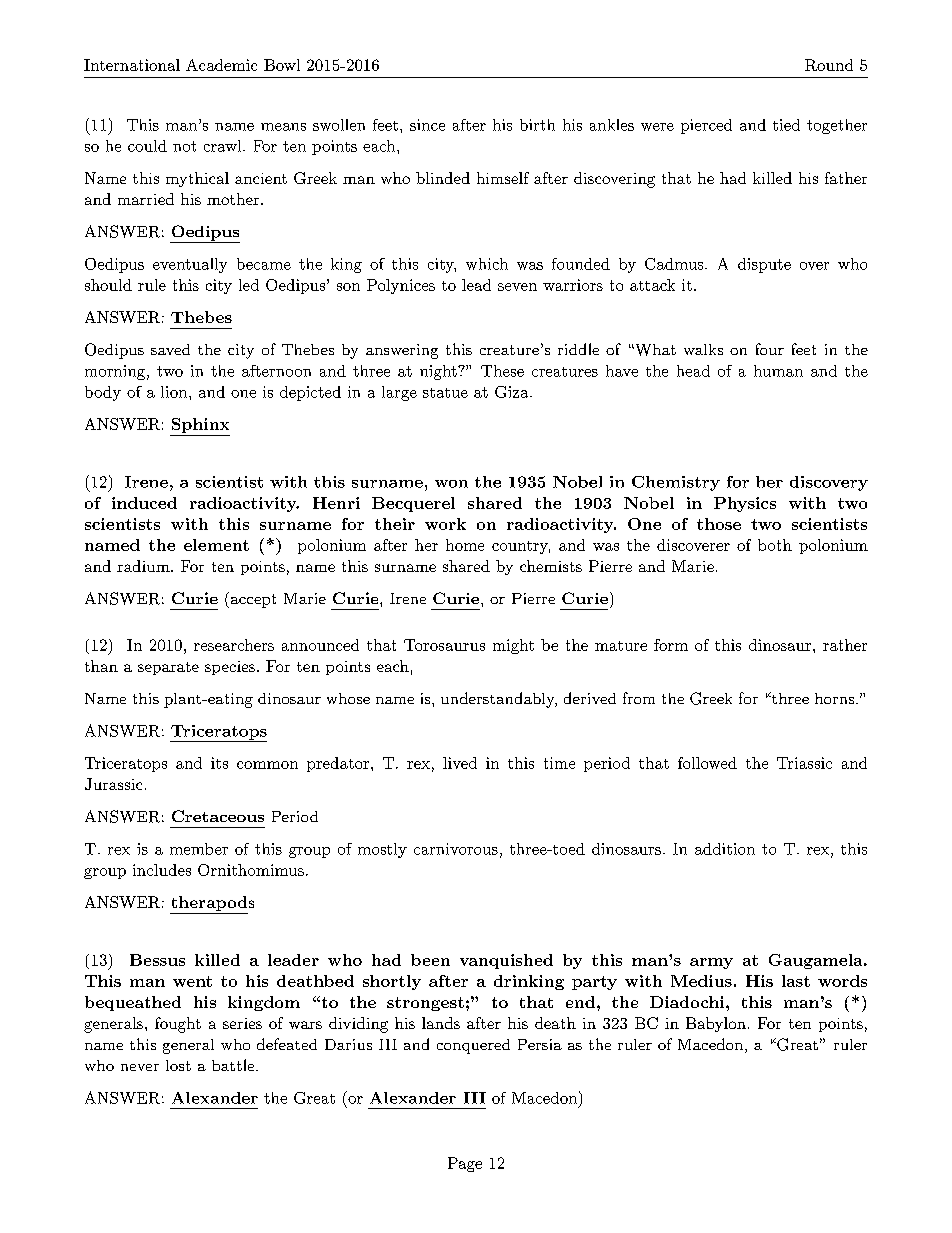 This screenshot has width=952, height=1233. I want to click on won, so click(451, 484).
